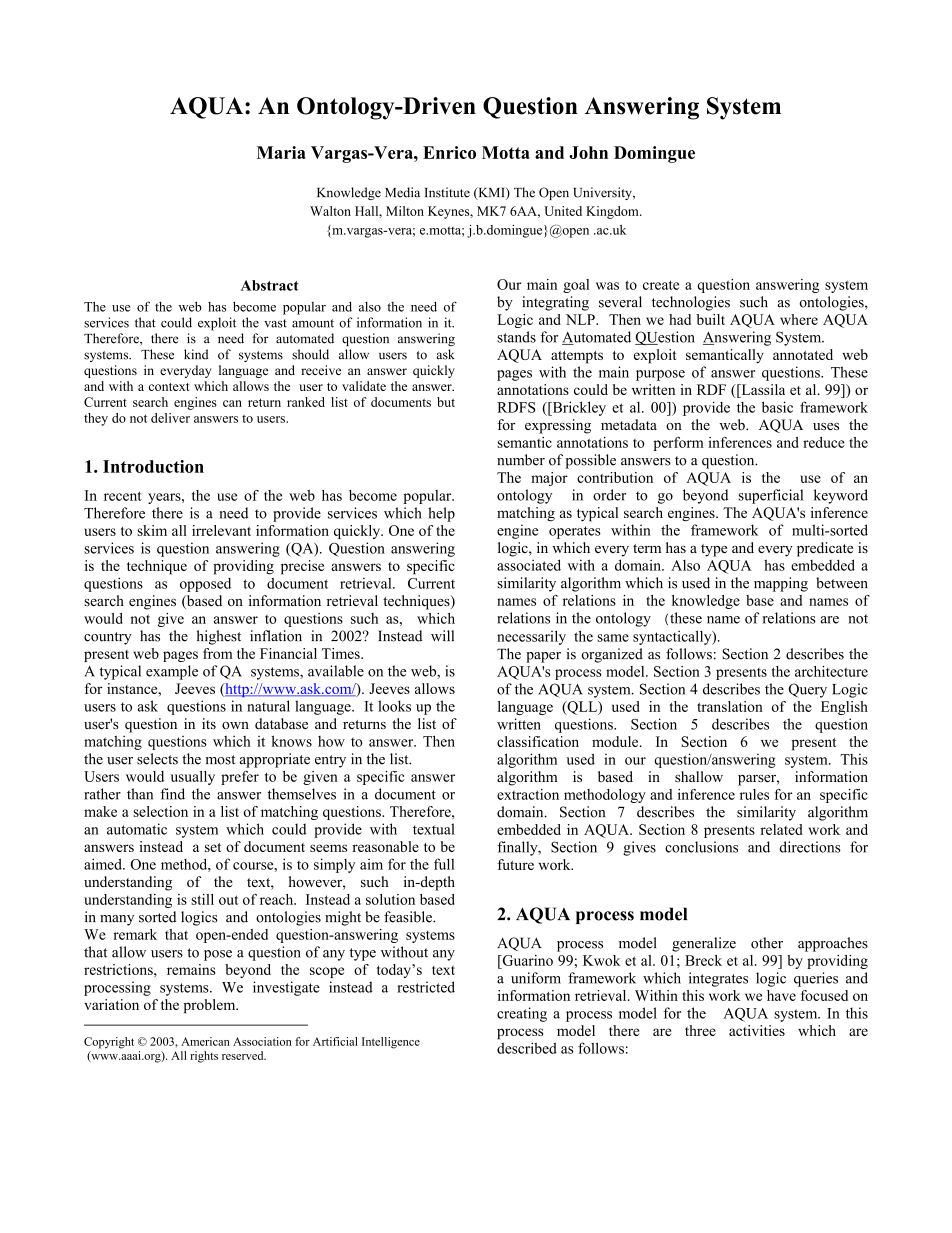  Describe the element at coordinates (757, 1030) in the screenshot. I see `activities` at that location.
